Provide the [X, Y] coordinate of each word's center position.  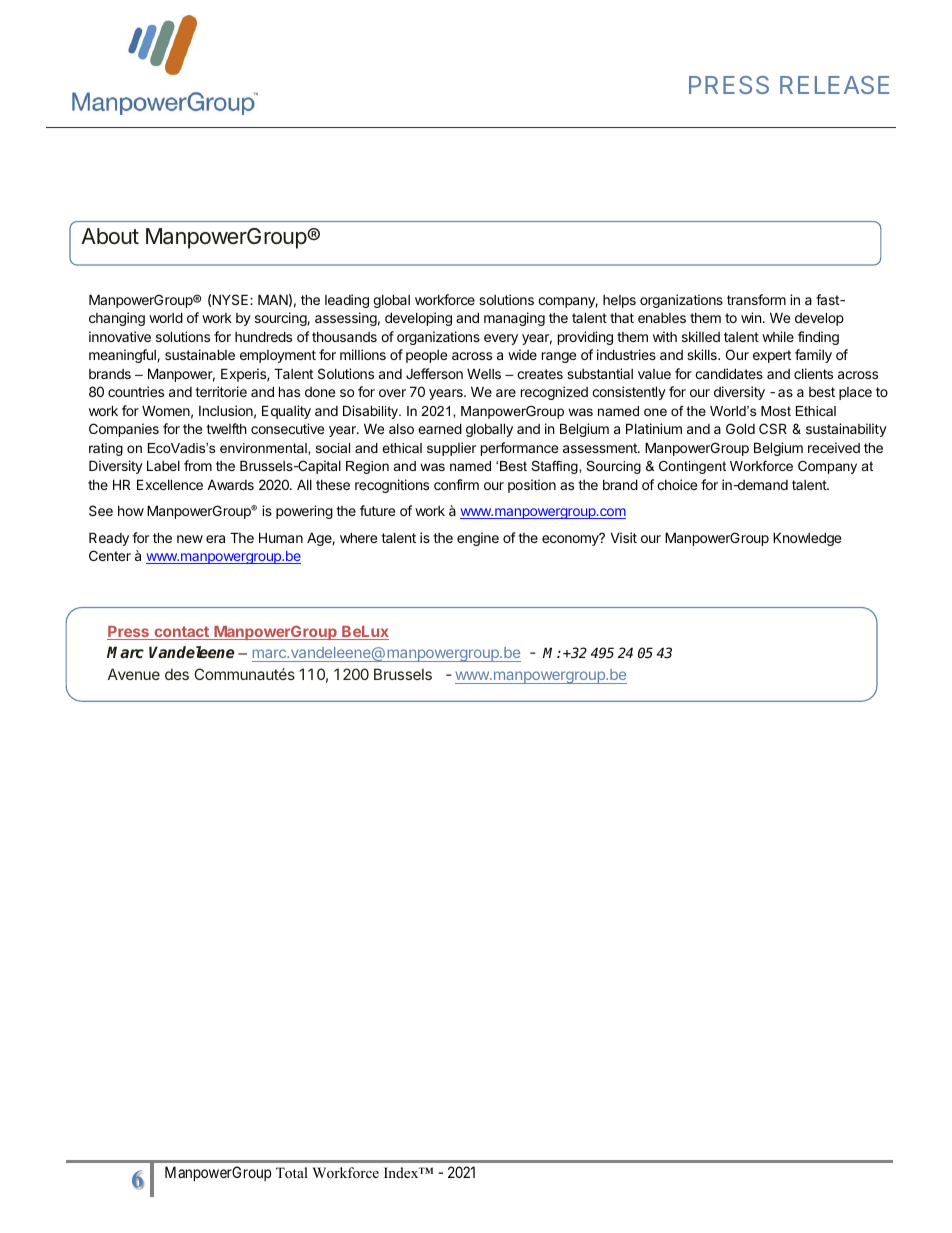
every [501, 339]
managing [514, 319]
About [110, 236]
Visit [624, 537]
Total [292, 1172]
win [751, 317]
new [190, 539]
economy [571, 539]
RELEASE [834, 85]
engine [478, 539]
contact [181, 633]
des [177, 674]
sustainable [200, 354]
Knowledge [807, 539]
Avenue [134, 674]
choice [677, 484]
